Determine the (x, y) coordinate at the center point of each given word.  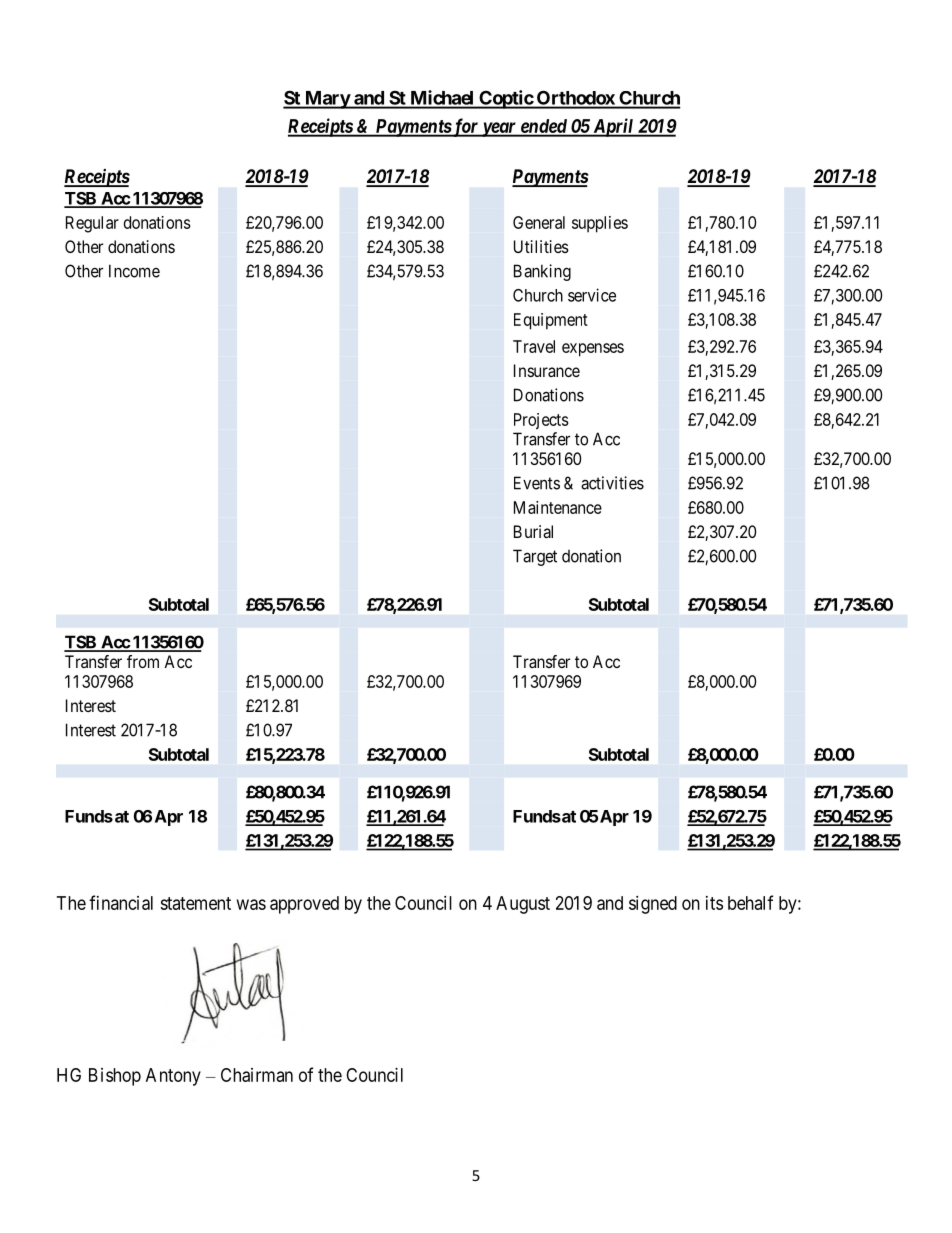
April (613, 127)
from (143, 661)
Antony (173, 1077)
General (539, 222)
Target (535, 557)
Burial (533, 531)
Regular (92, 224)
